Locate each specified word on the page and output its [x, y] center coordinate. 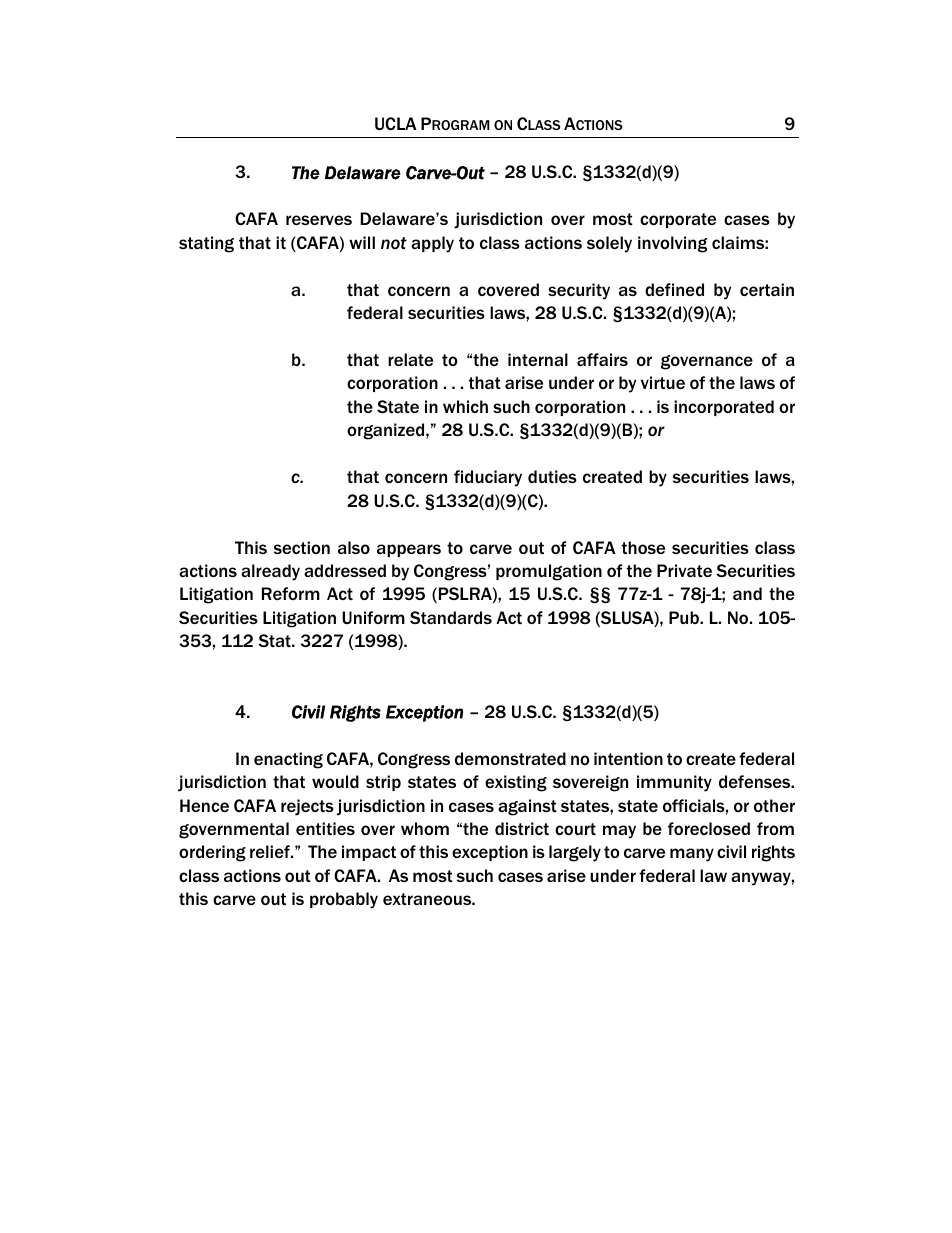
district [522, 828]
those [643, 547]
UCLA [396, 123]
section [302, 547]
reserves [319, 220]
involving [672, 244]
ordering [212, 853]
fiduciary [488, 478]
